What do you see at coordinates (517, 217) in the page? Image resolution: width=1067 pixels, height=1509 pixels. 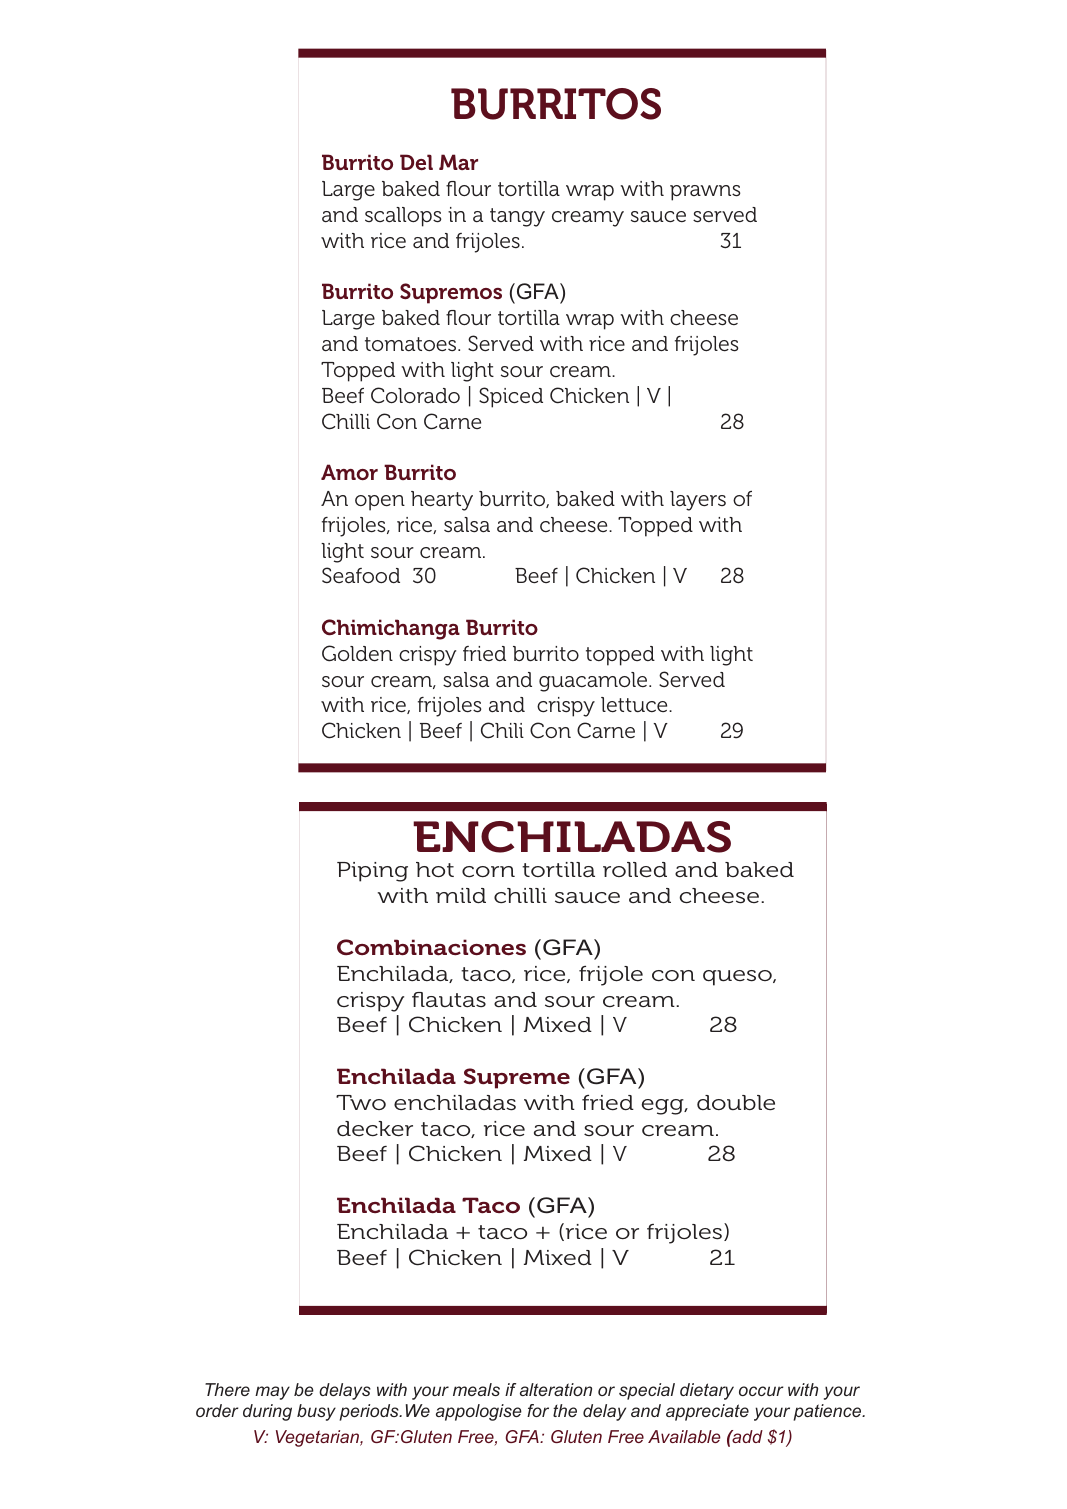 I see `tangy` at bounding box center [517, 217].
